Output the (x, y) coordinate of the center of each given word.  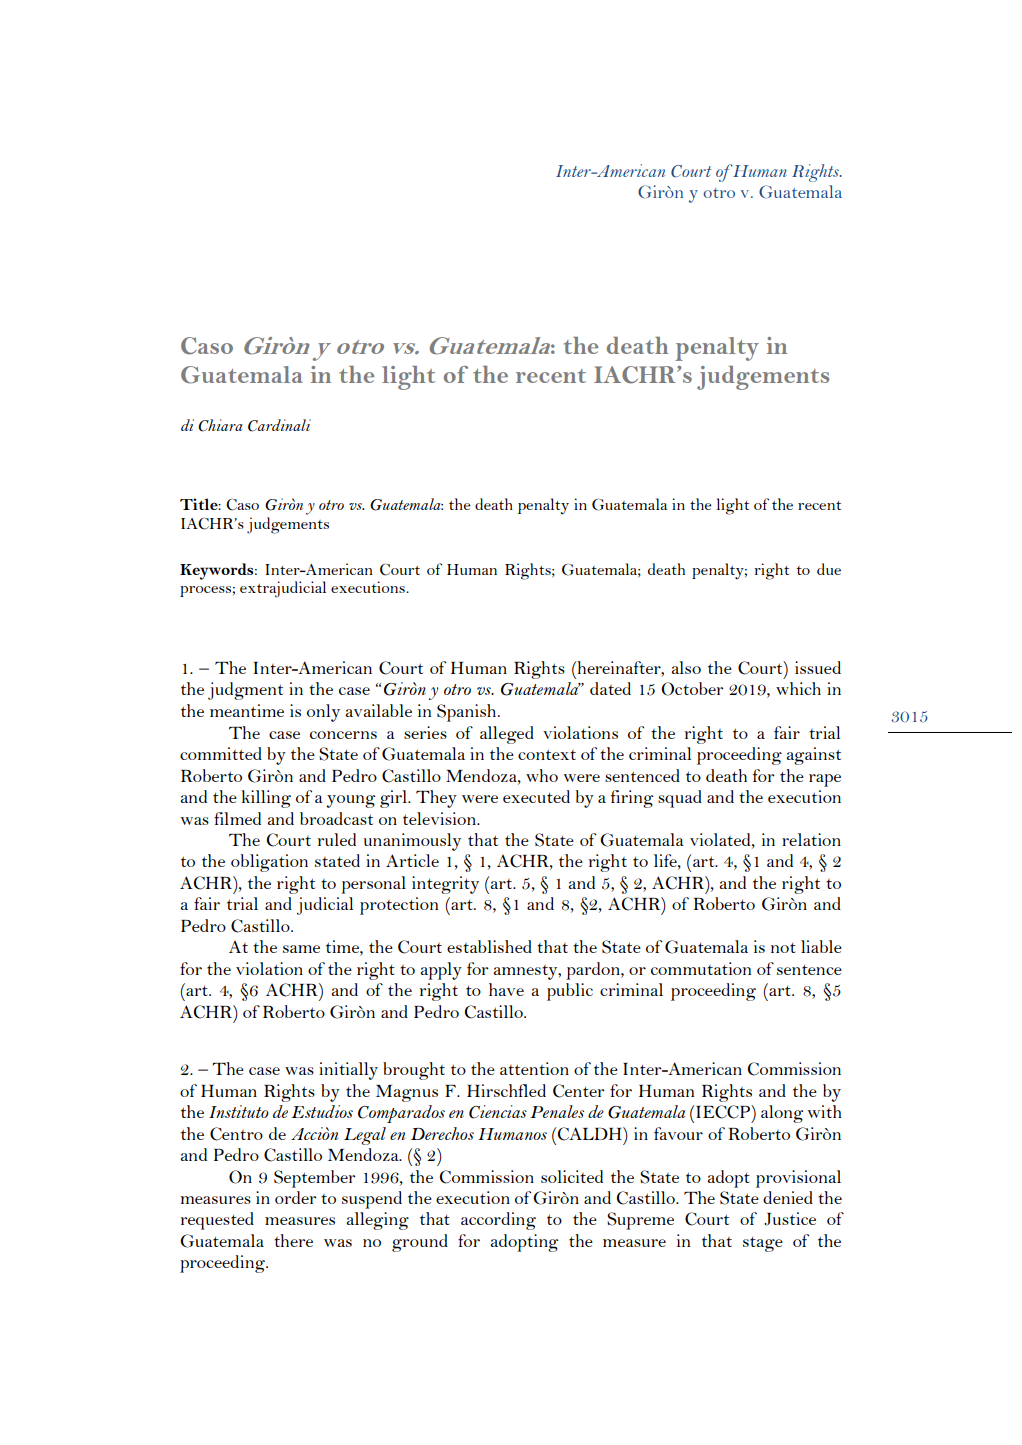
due (829, 569)
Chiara (220, 425)
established (489, 946)
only (323, 713)
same (301, 949)
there (293, 1240)
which (798, 688)
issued (818, 667)
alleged (507, 735)
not (783, 948)
